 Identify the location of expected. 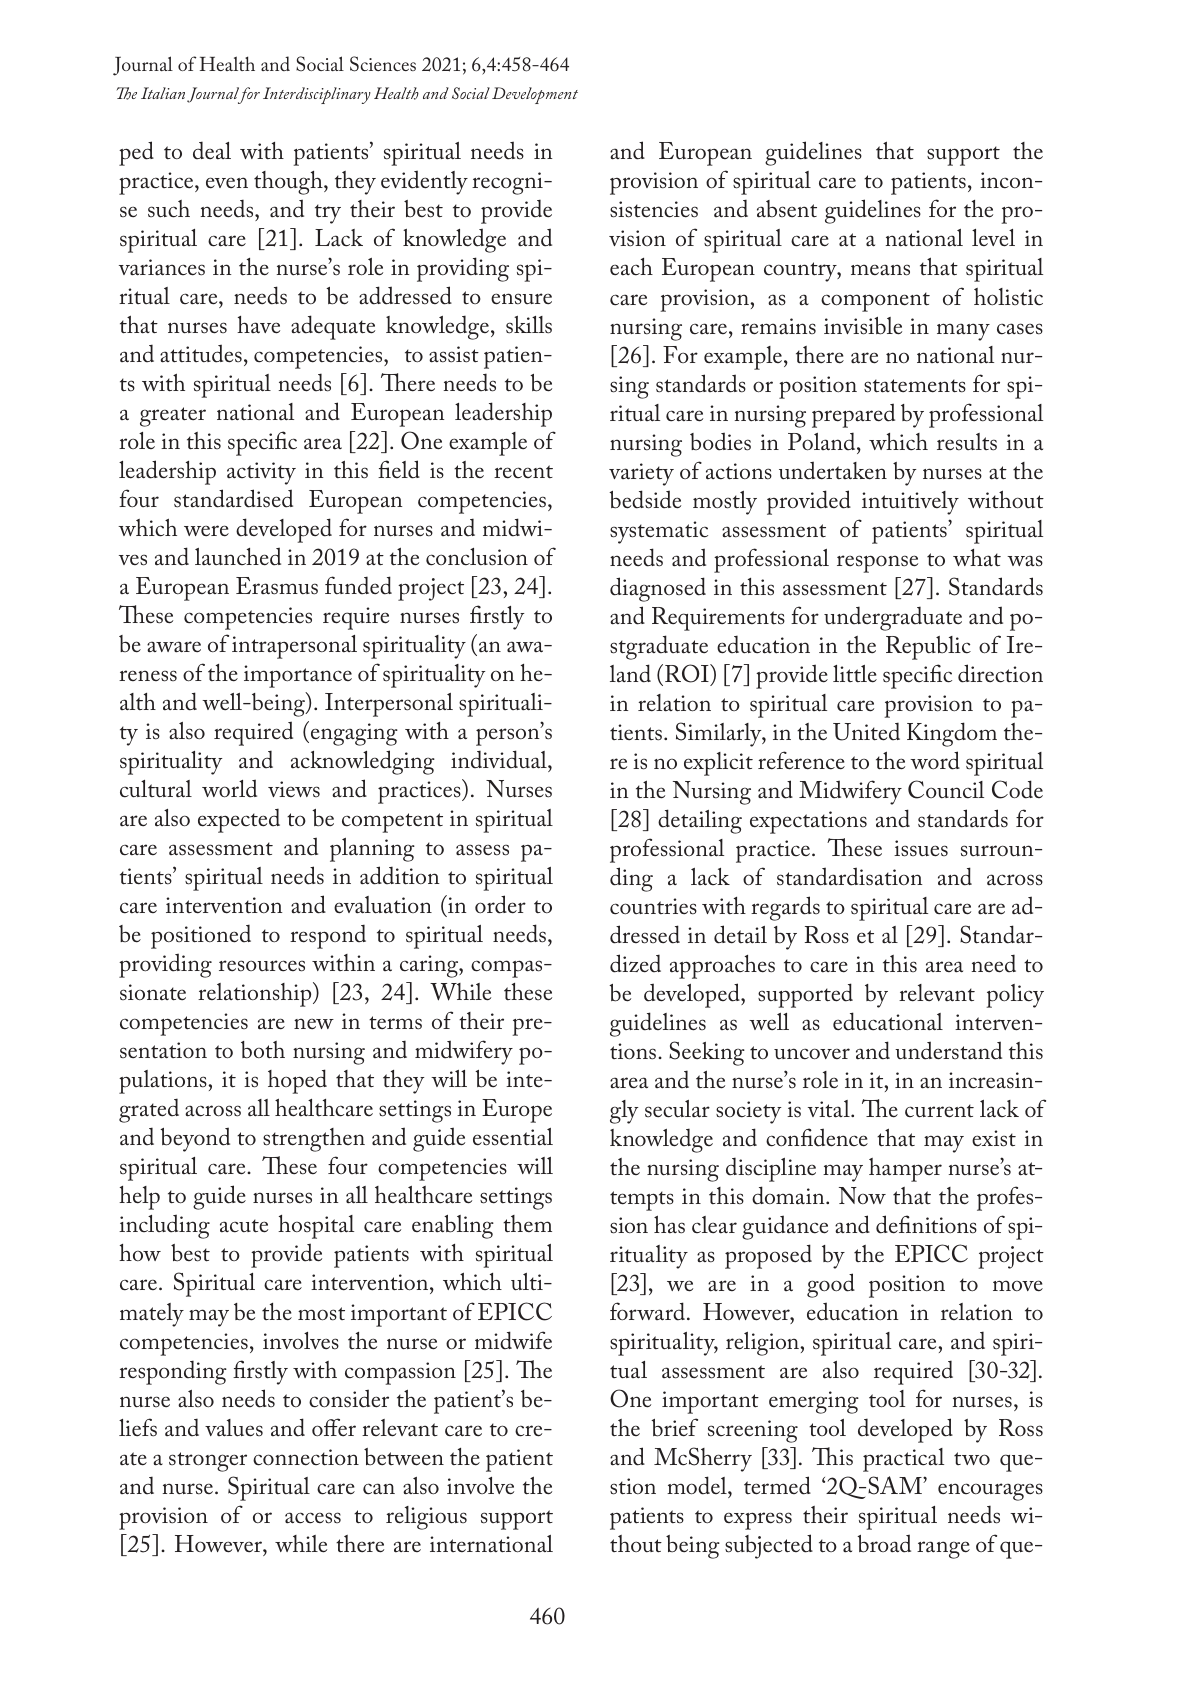
(239, 820).
